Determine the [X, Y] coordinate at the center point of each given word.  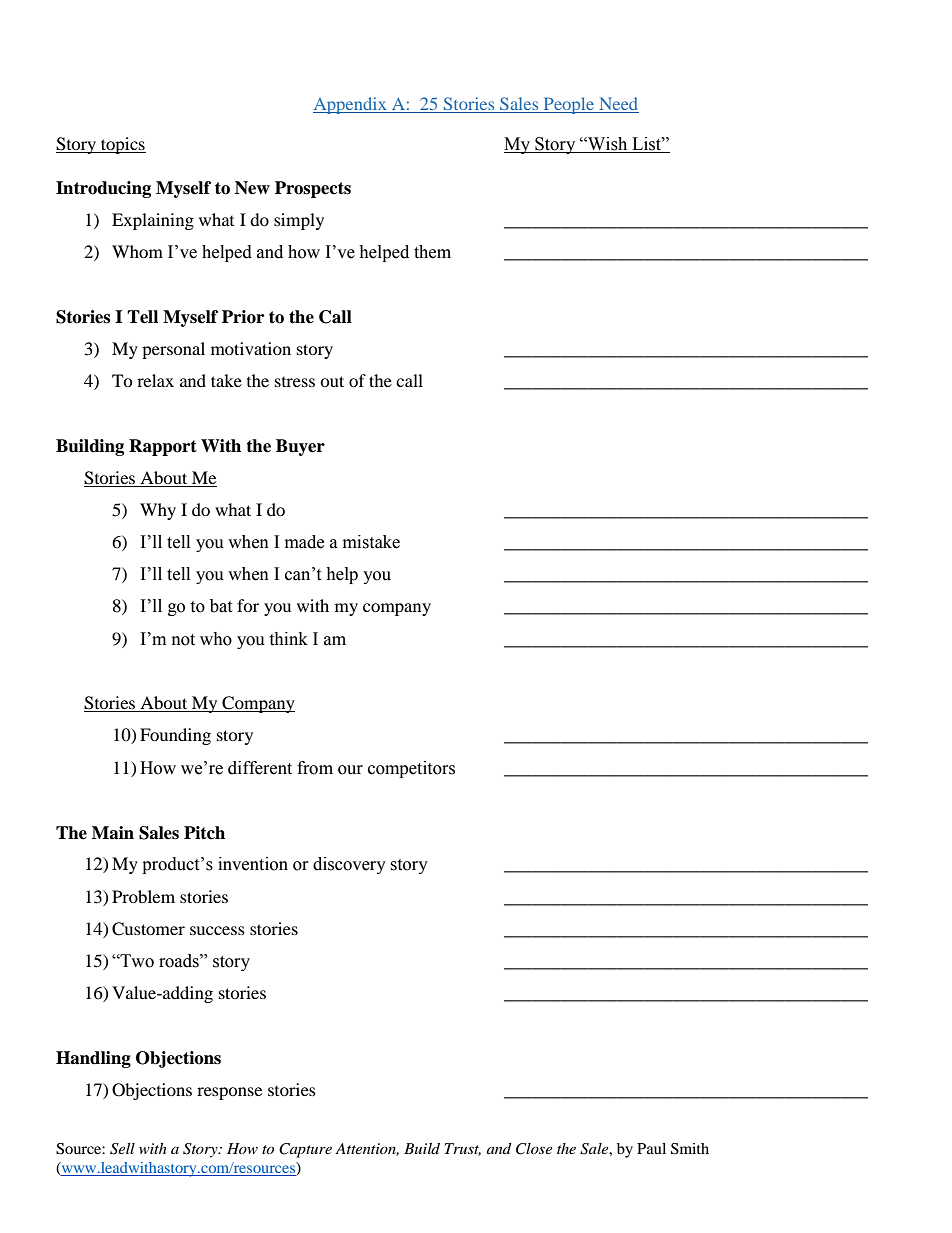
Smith [690, 1149]
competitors [411, 769]
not [183, 640]
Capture [305, 1150]
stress [295, 382]
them [432, 252]
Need [618, 105]
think [288, 639]
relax [155, 380]
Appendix [351, 105]
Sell [122, 1149]
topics [122, 145]
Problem [143, 896]
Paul [651, 1148]
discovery [349, 865]
